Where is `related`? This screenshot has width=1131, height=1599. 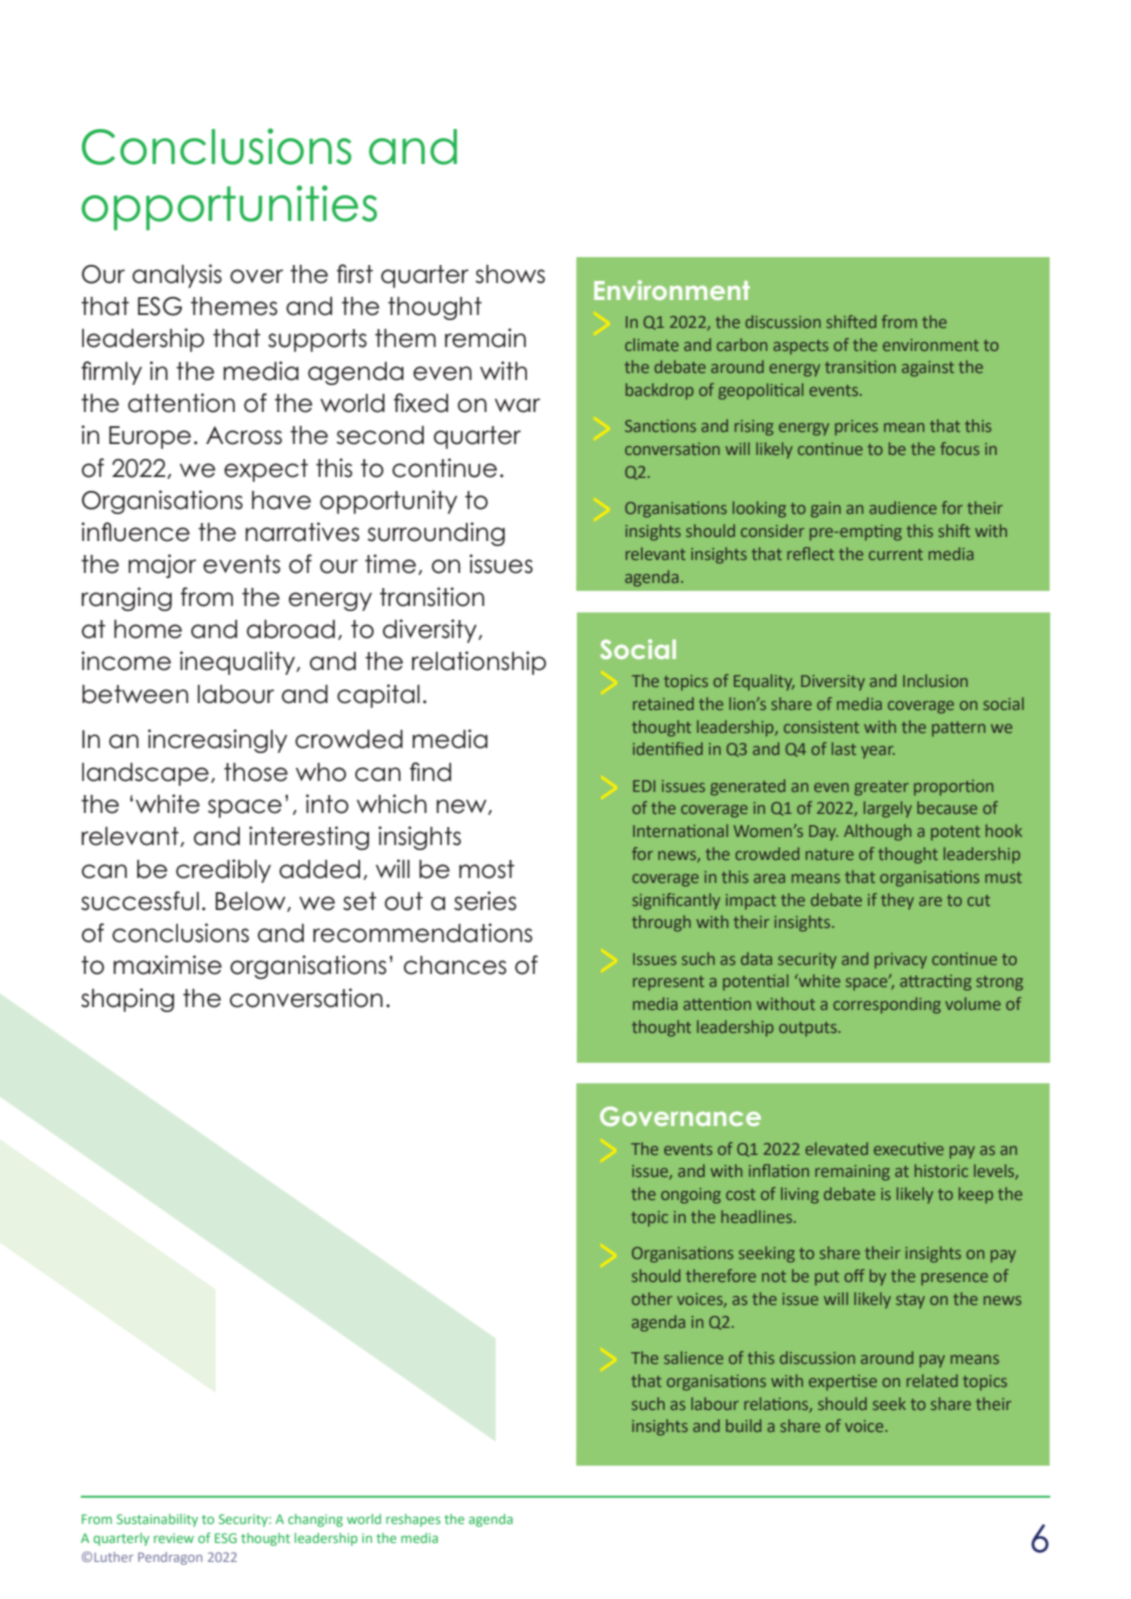 related is located at coordinates (932, 1380).
